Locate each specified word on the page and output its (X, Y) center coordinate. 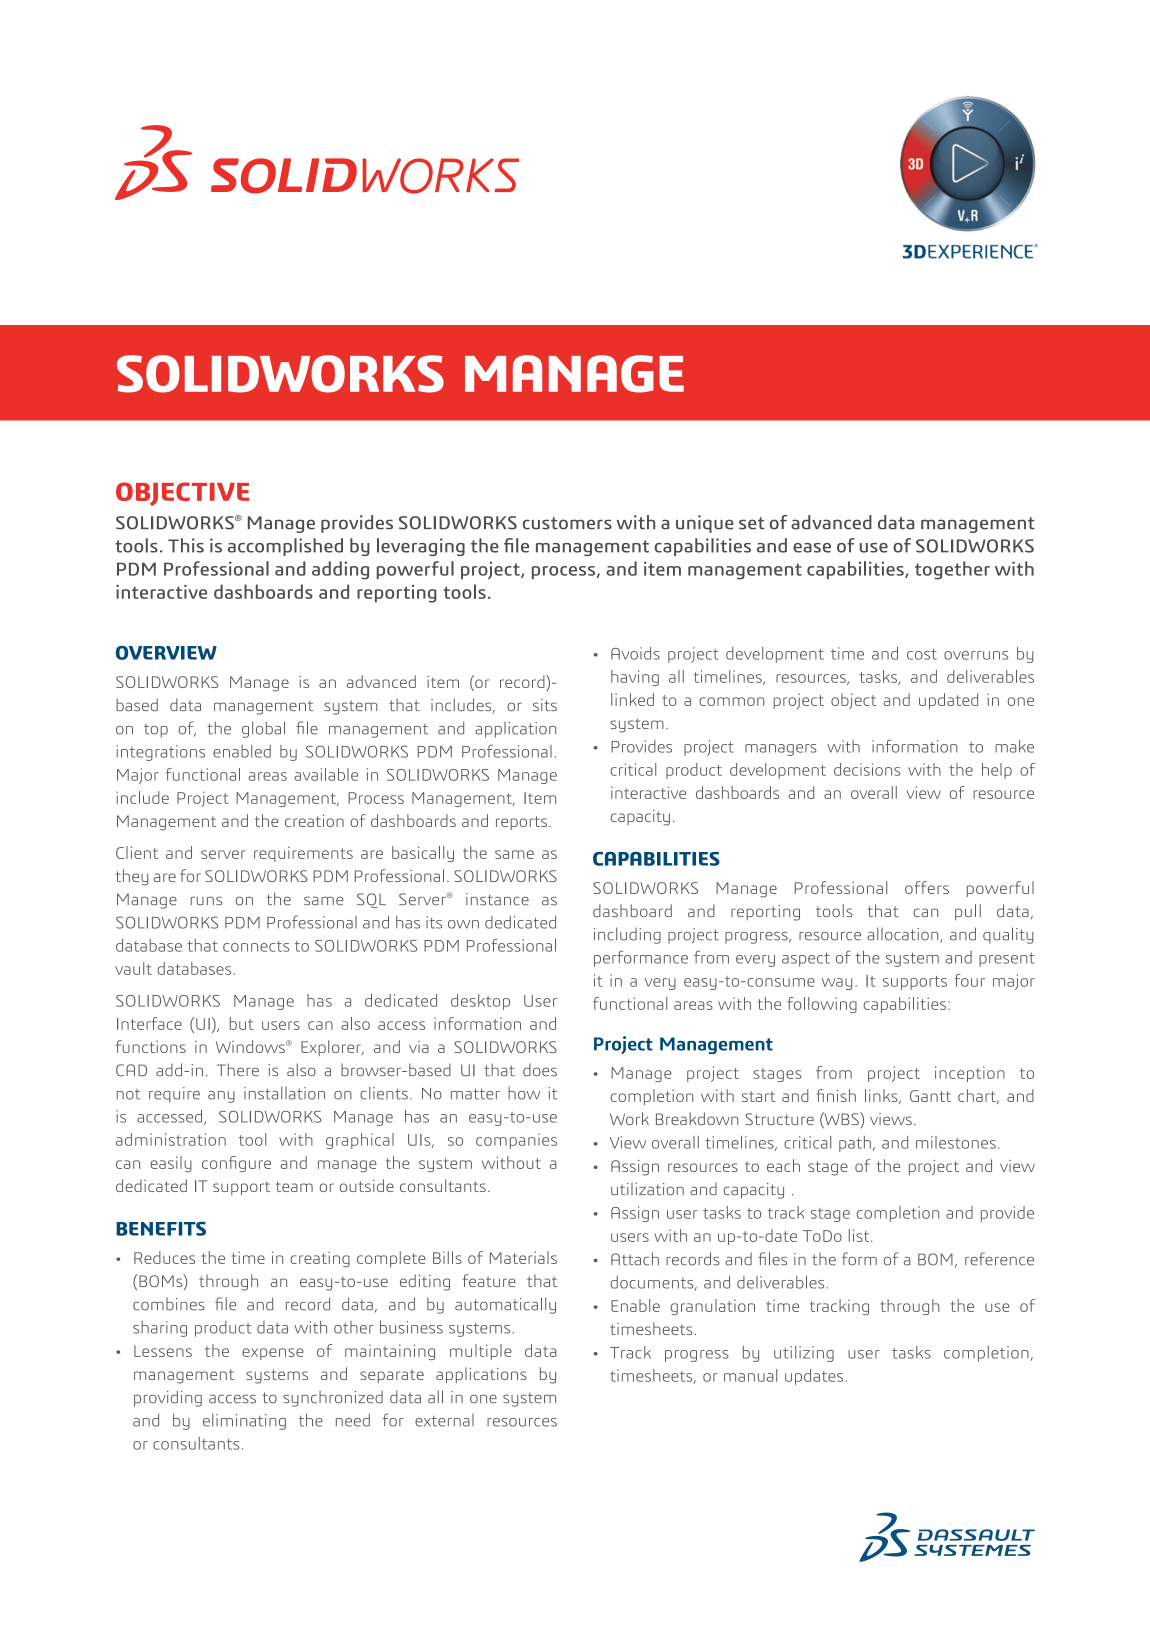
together (952, 570)
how (524, 1093)
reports (521, 823)
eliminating (244, 1421)
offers (927, 887)
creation (314, 821)
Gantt (930, 1096)
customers (567, 523)
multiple (481, 1352)
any (221, 1097)
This (186, 545)
